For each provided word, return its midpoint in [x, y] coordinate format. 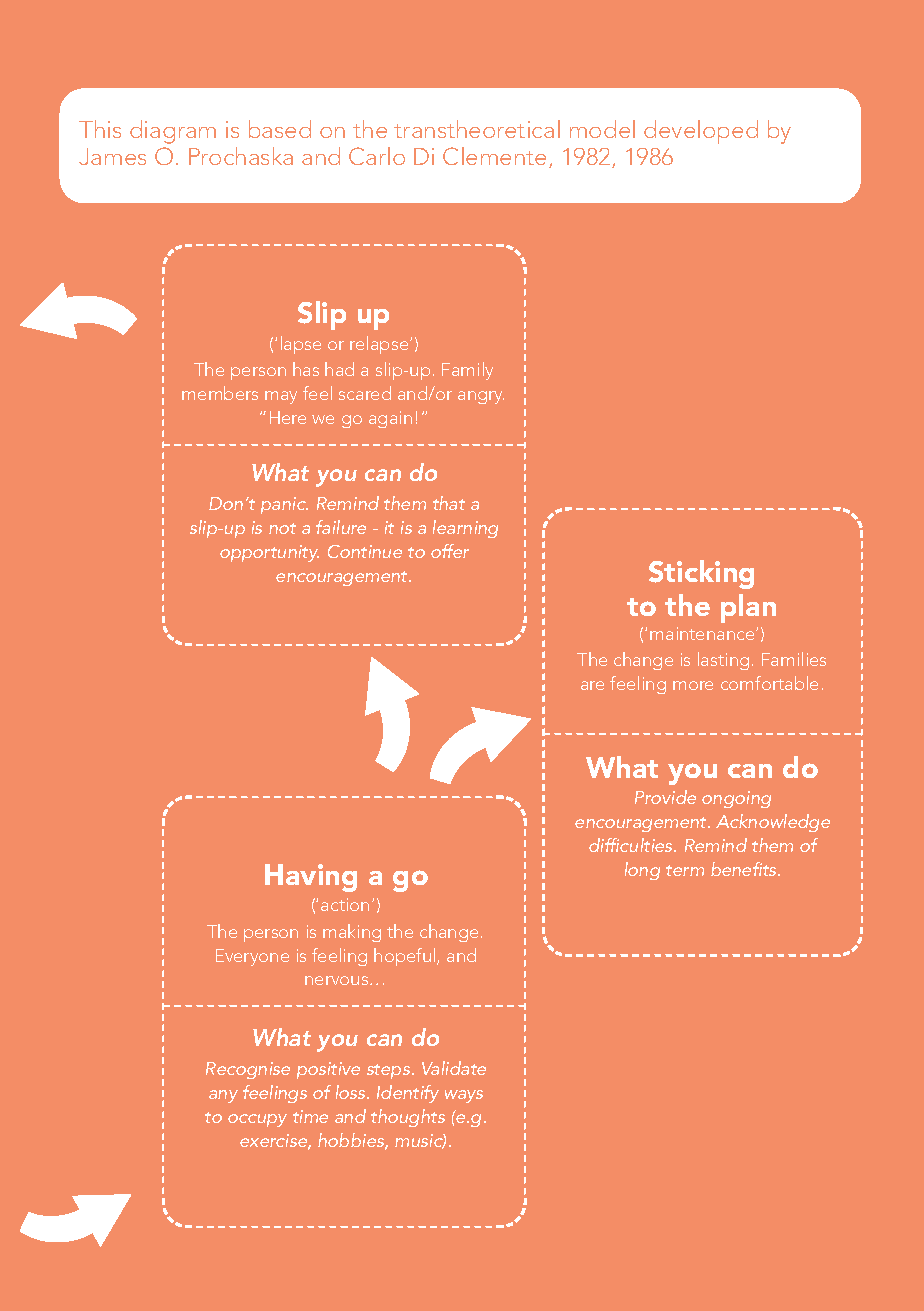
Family [467, 371]
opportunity [269, 553]
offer [450, 551]
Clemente [496, 157]
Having [311, 878]
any [223, 1096]
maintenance [703, 633]
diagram [173, 132]
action [345, 904]
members [220, 393]
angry [481, 397]
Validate [454, 1068]
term [685, 870]
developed [701, 132]
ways [464, 1096]
